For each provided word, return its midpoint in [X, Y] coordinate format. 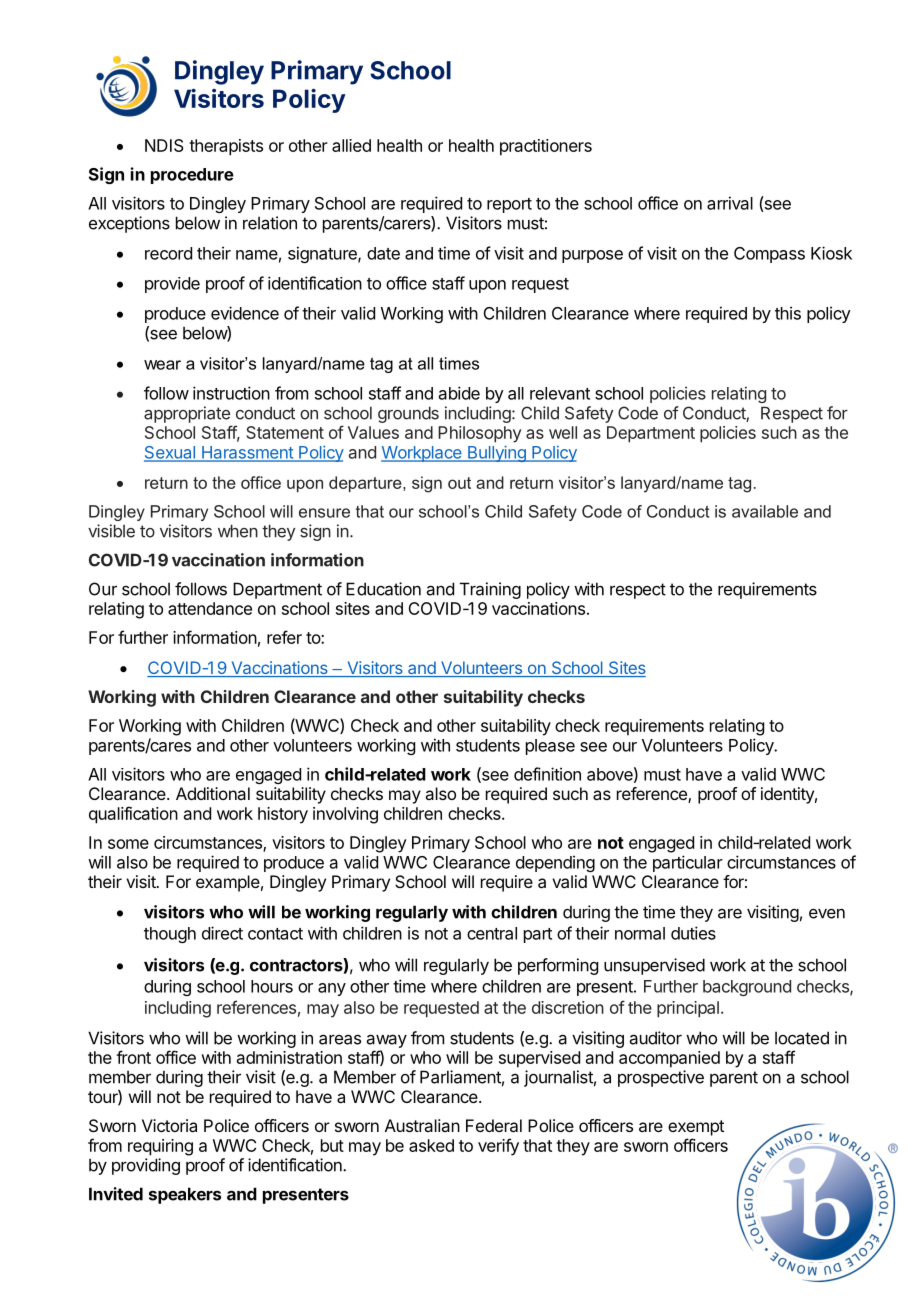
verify [498, 1147]
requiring [160, 1147]
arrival [730, 203]
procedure [192, 176]
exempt [696, 1128]
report [509, 205]
